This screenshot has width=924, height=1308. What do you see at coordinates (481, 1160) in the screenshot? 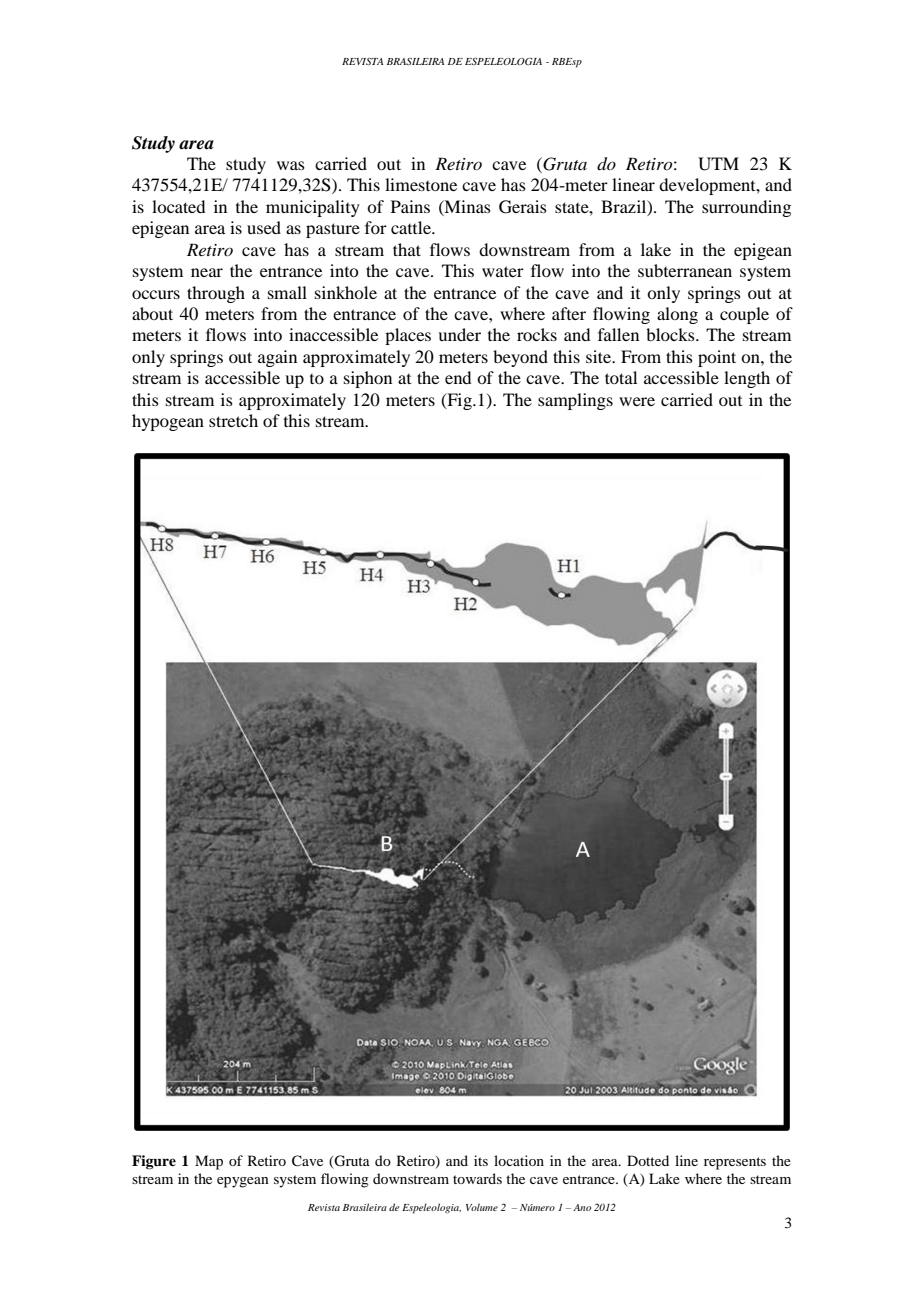
I see `its` at bounding box center [481, 1160].
